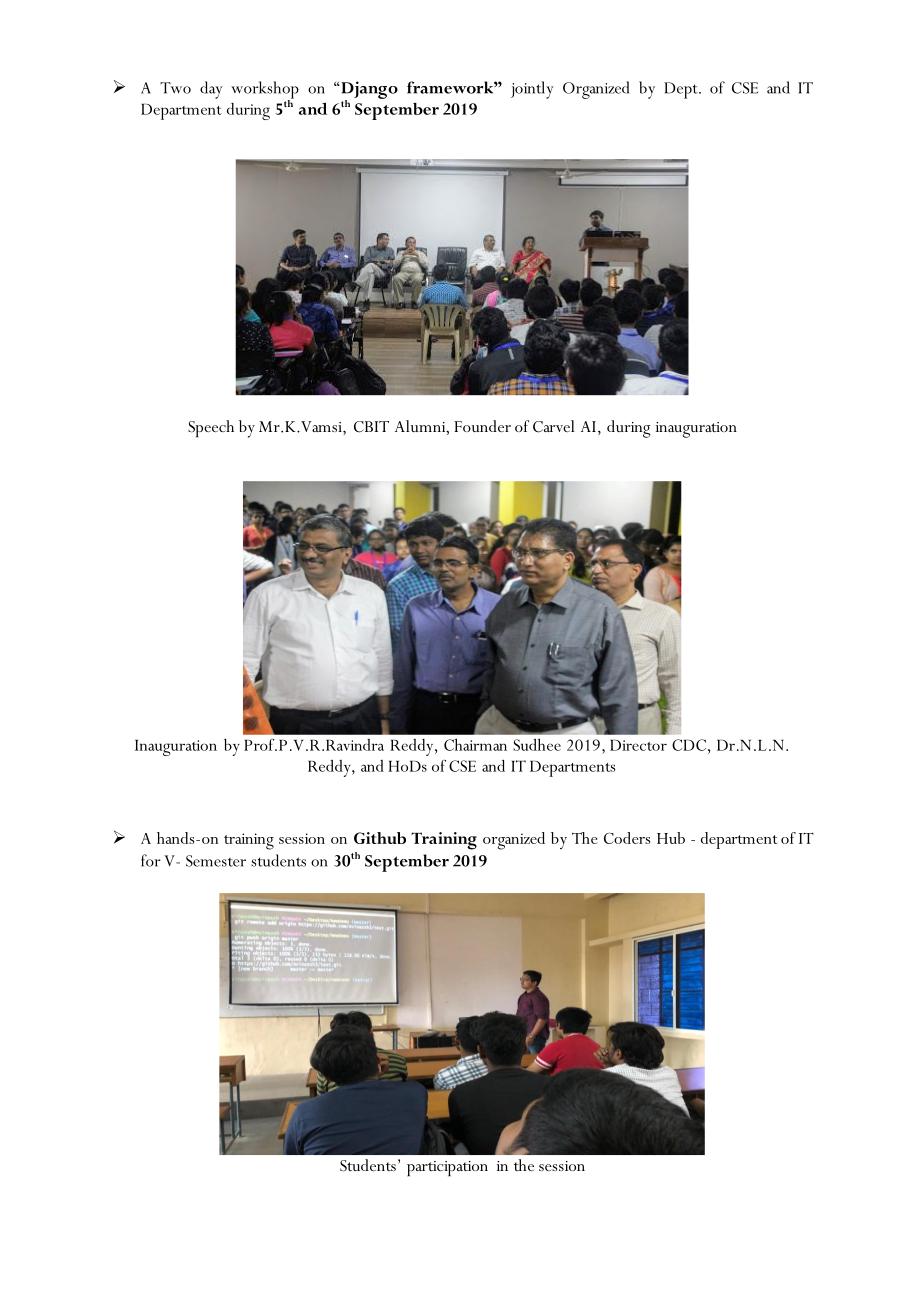 The width and height of the document is (924, 1308). Describe the element at coordinates (380, 838) in the document. I see `Github` at that location.
